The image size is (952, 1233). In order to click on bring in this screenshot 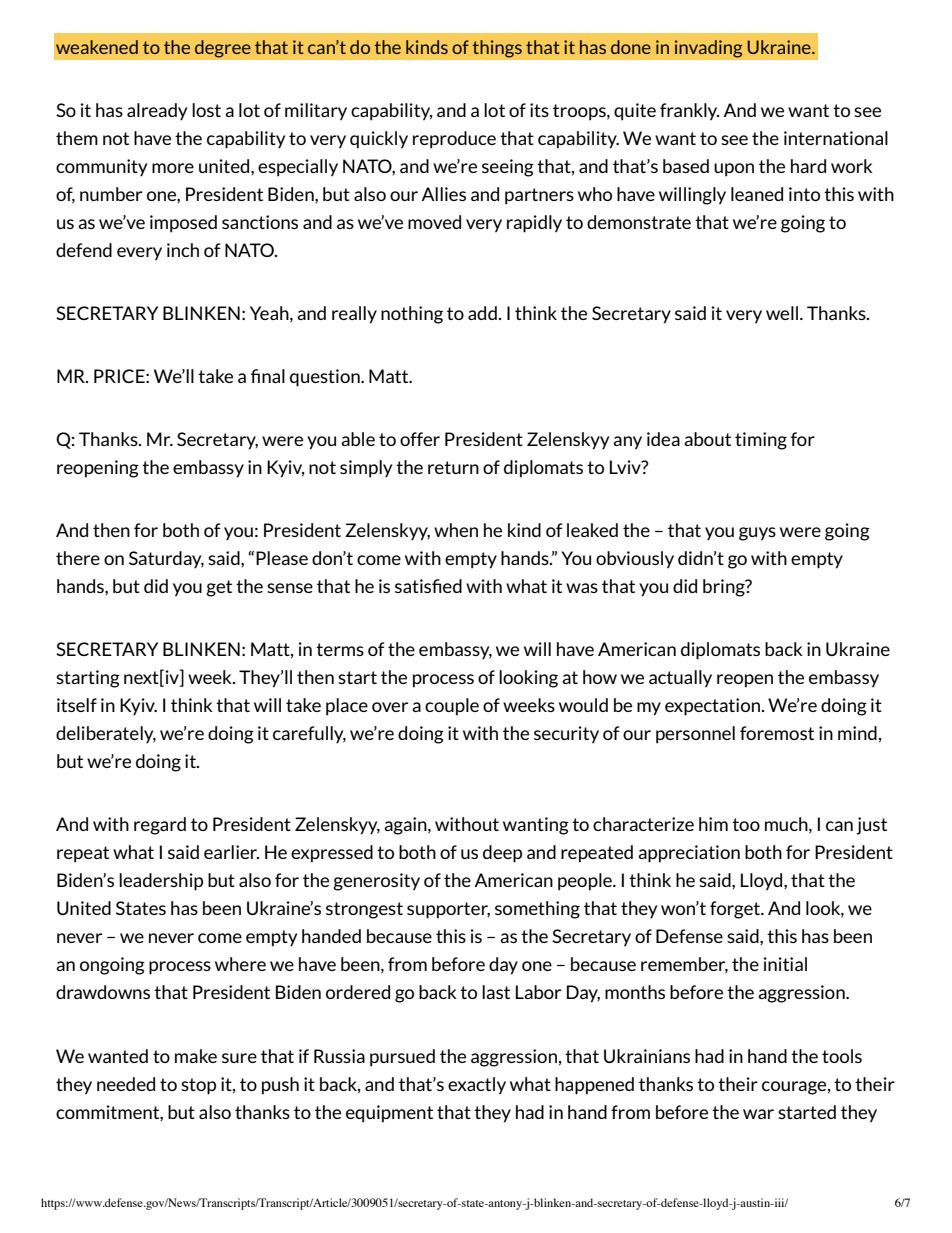, I will do `click(725, 588)`.
